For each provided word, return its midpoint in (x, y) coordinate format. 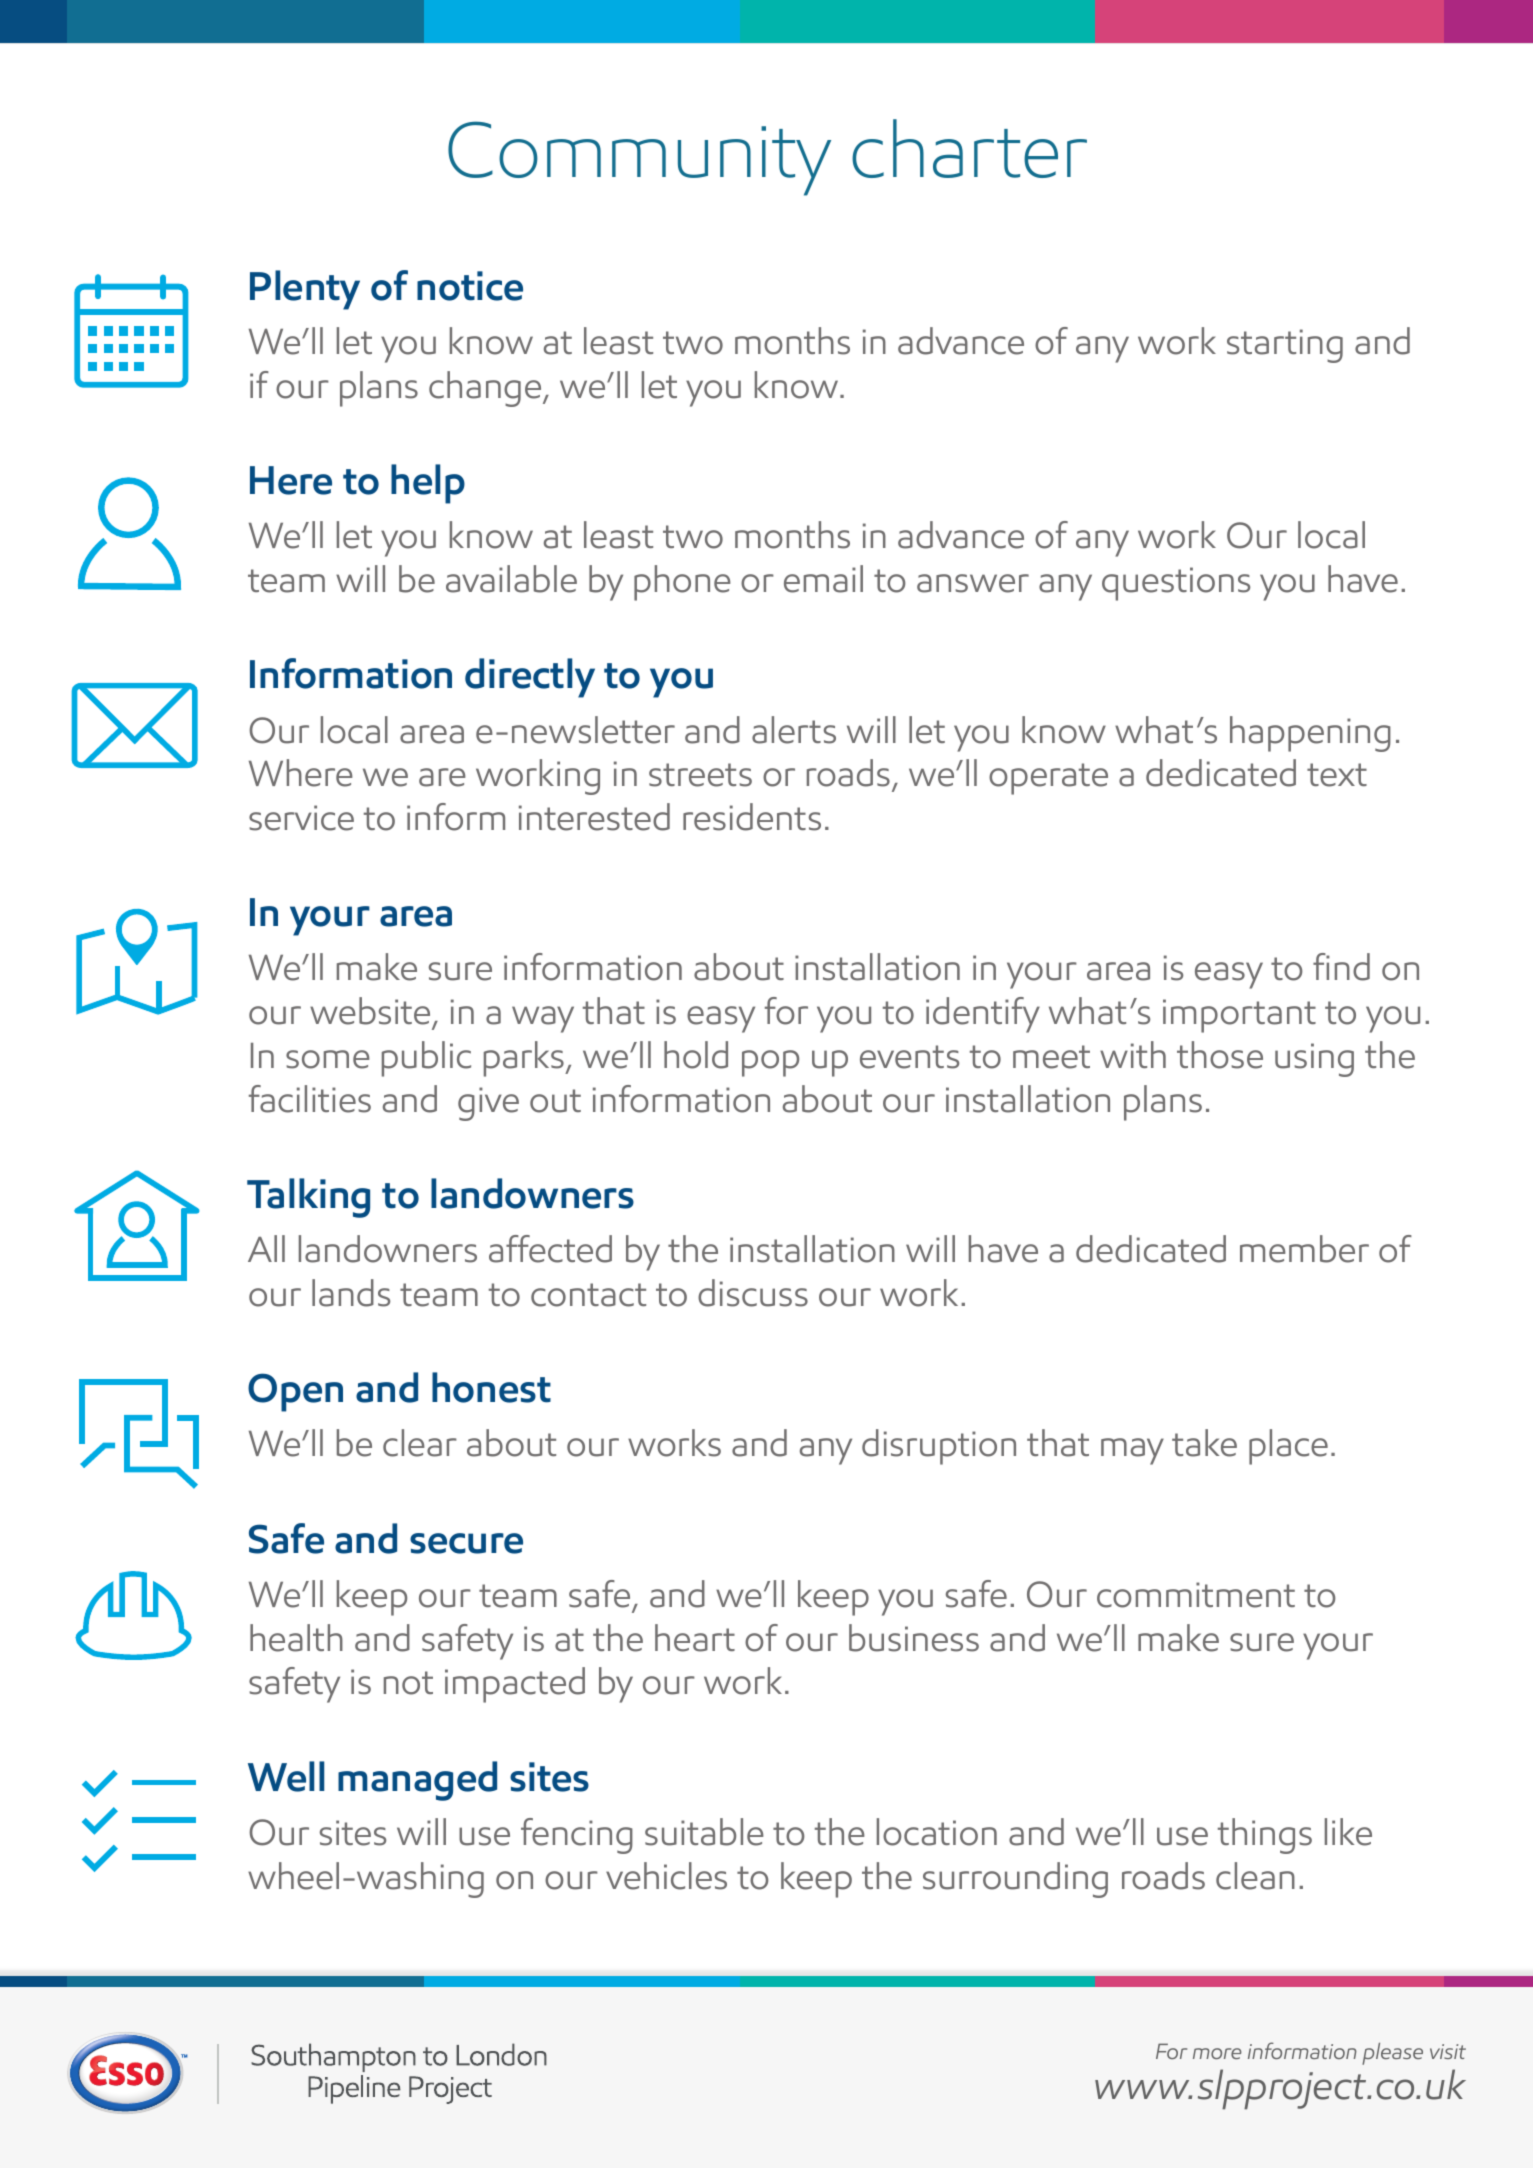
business (914, 1638)
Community (639, 158)
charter (969, 148)
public (426, 1059)
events (909, 1057)
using (1314, 1060)
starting (1285, 346)
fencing (577, 1836)
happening (1310, 734)
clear (420, 1443)
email (823, 579)
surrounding (1015, 1880)
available (511, 579)
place (1288, 1447)
